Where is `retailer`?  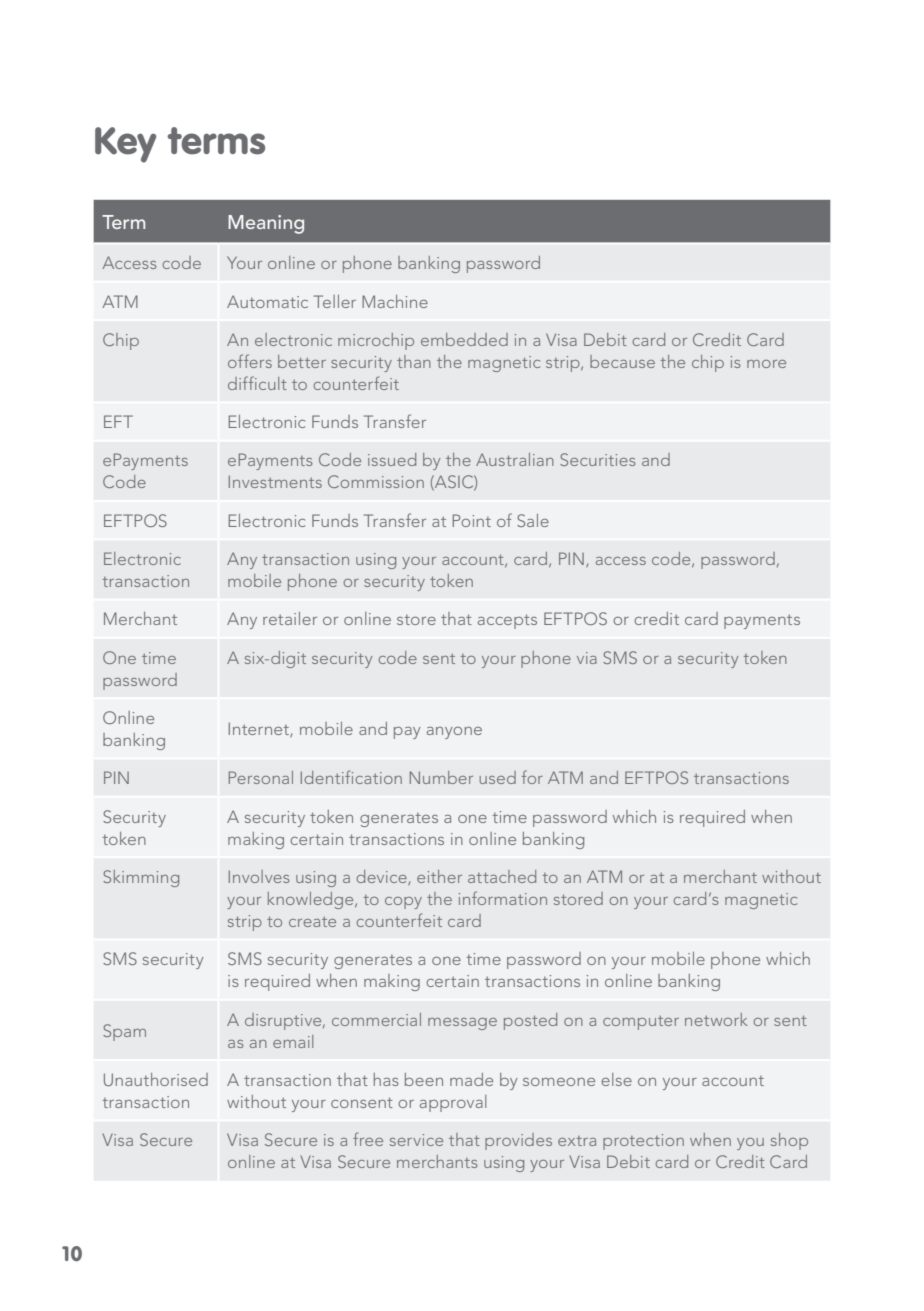 retailer is located at coordinates (290, 618).
